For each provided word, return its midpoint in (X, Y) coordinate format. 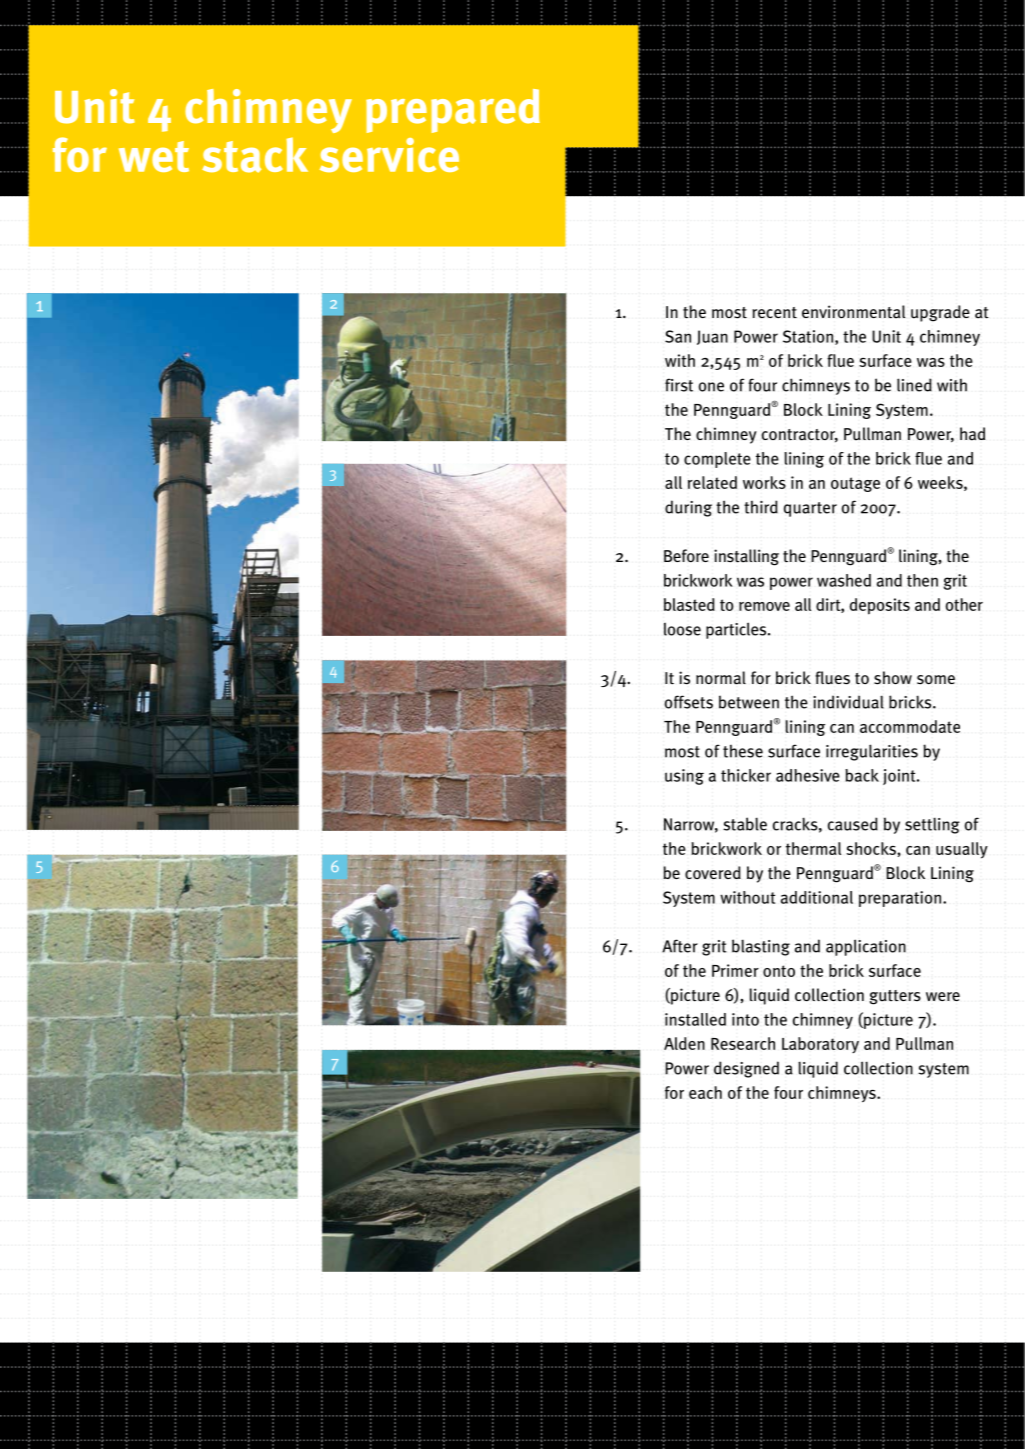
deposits (880, 606)
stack (255, 155)
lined (914, 385)
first (679, 385)
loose (682, 629)
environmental (853, 312)
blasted (689, 604)
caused (853, 824)
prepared (453, 111)
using (684, 777)
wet (154, 156)
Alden (684, 1043)
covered (713, 872)
